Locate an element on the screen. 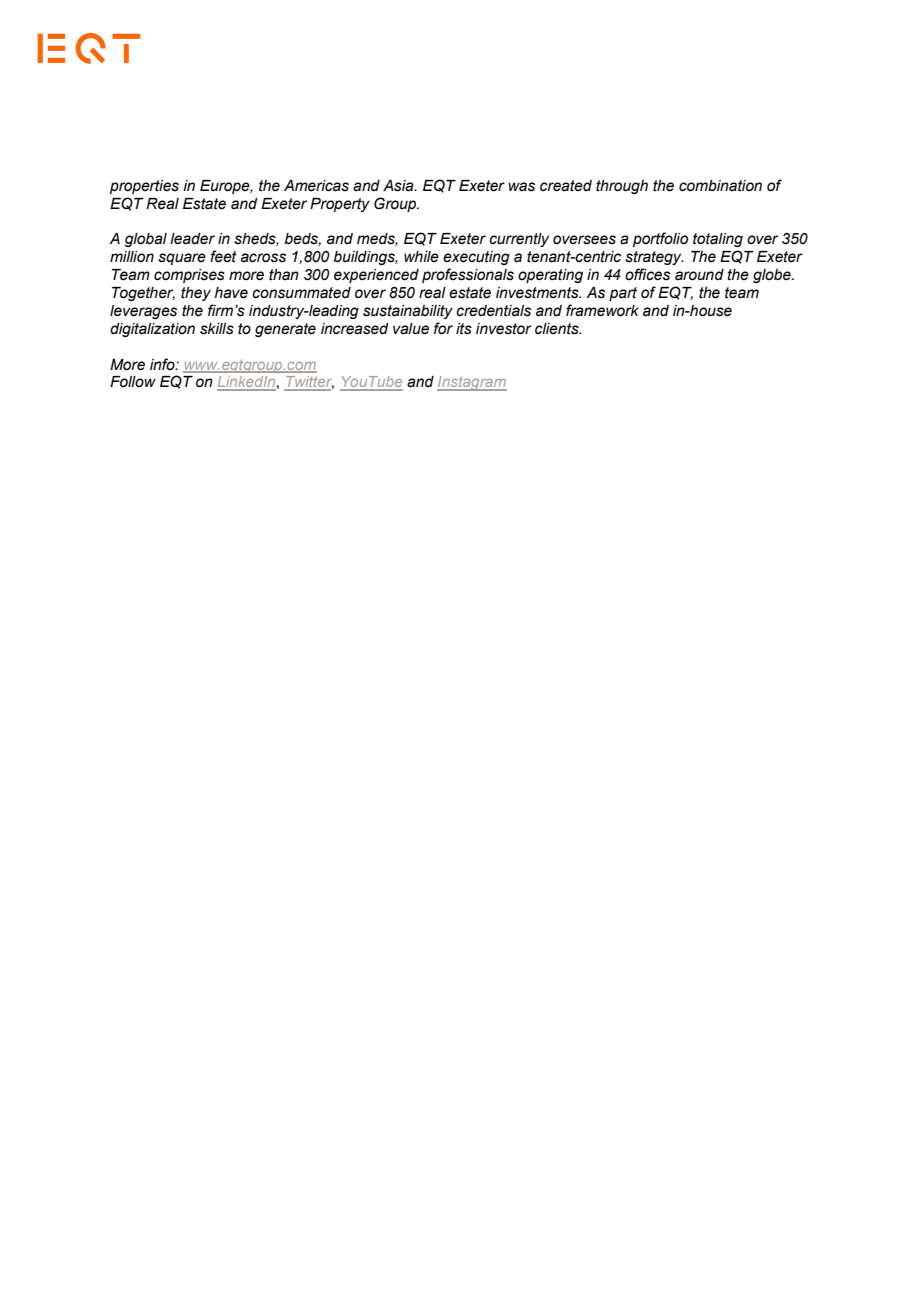 The width and height of the screenshot is (924, 1309). professionals is located at coordinates (468, 275).
